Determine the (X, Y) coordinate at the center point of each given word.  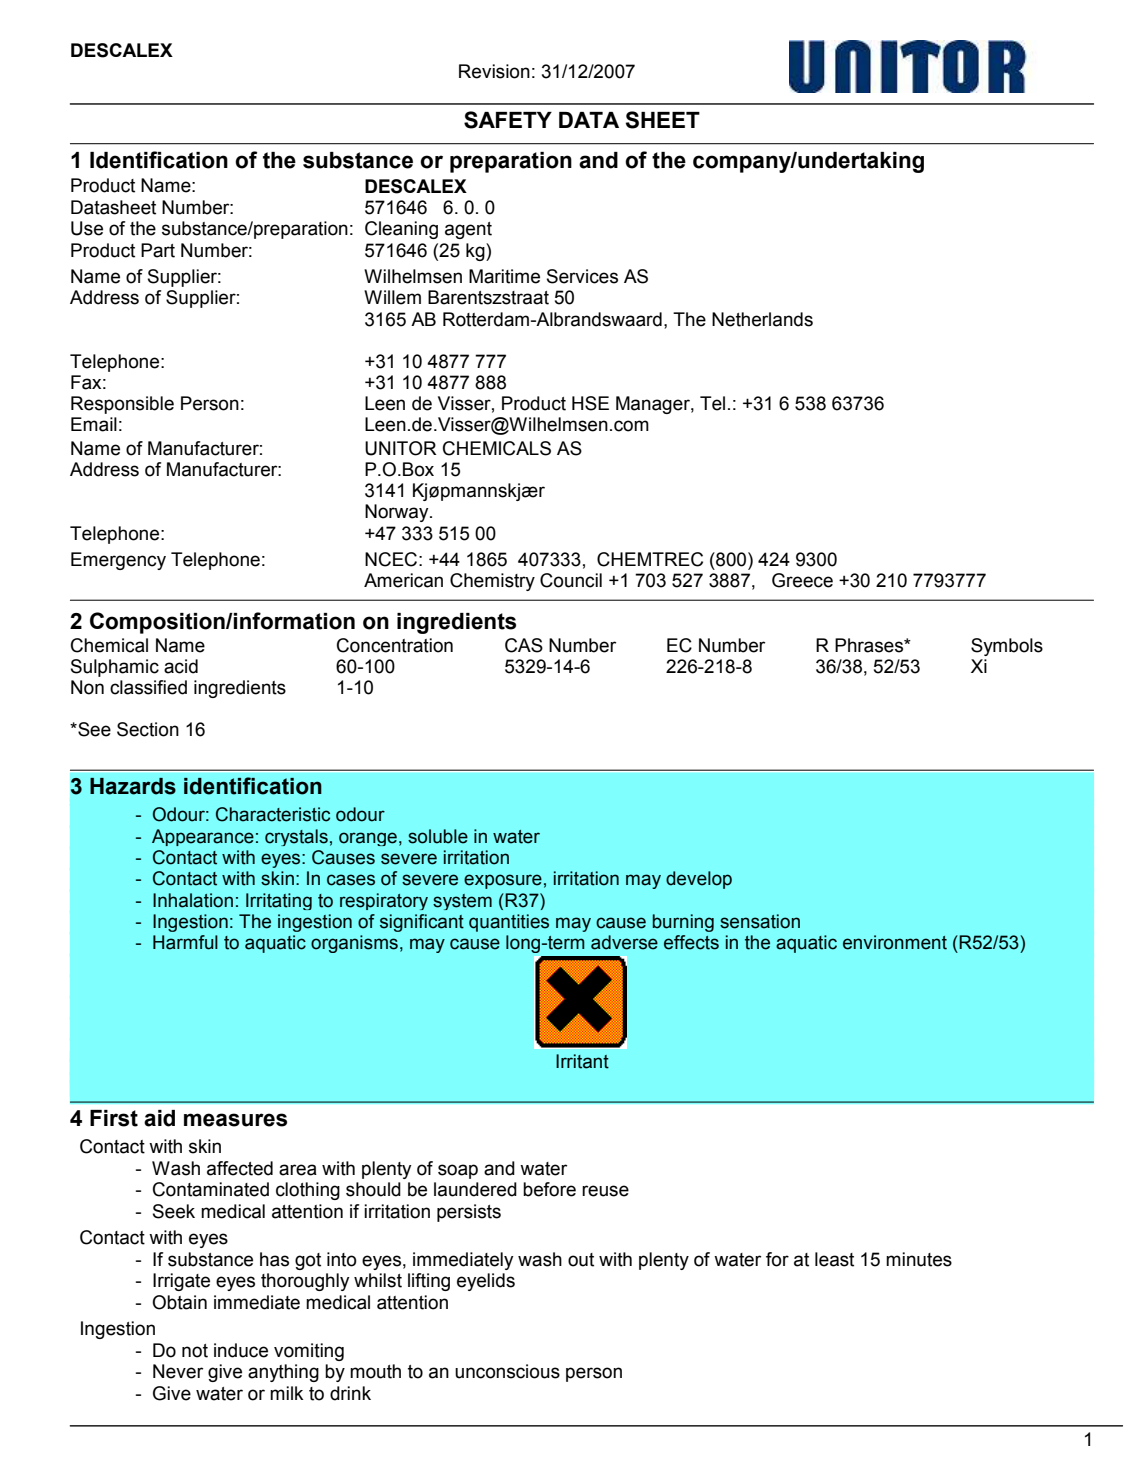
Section (148, 729)
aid (159, 1118)
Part (158, 250)
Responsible (122, 405)
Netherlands (762, 319)
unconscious (507, 1371)
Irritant (582, 1061)
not (195, 1351)
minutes (919, 1259)
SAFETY (508, 120)
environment (895, 942)
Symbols (1007, 647)
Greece (802, 580)
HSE (590, 403)
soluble (438, 836)
